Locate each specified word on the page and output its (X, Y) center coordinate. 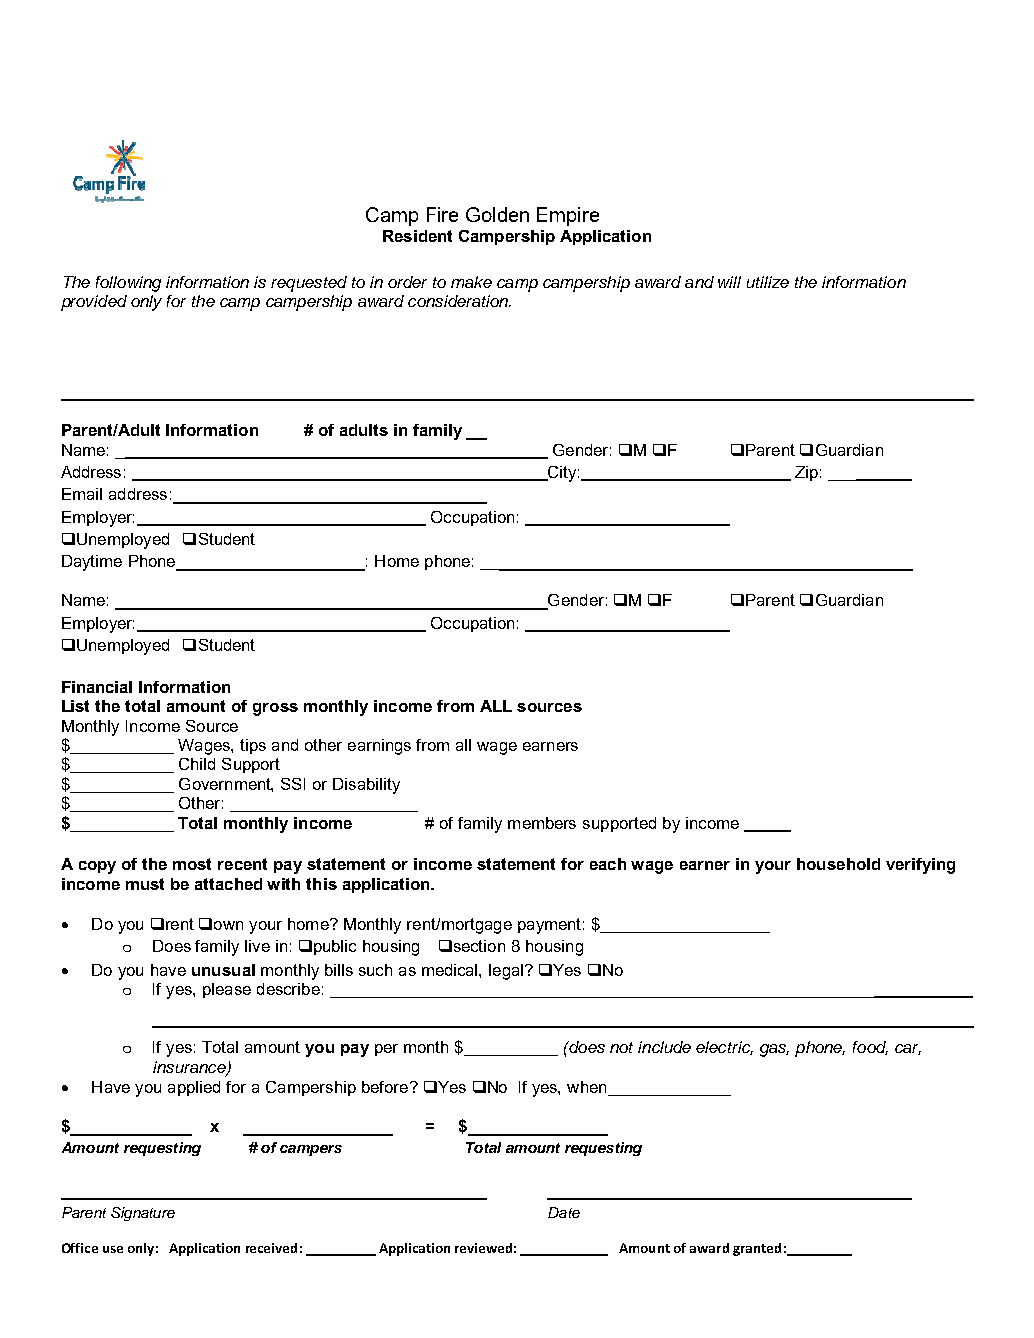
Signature (143, 1214)
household (838, 864)
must (145, 884)
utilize (768, 282)
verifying (920, 866)
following (128, 284)
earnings (379, 747)
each (608, 864)
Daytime (92, 563)
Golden (497, 214)
